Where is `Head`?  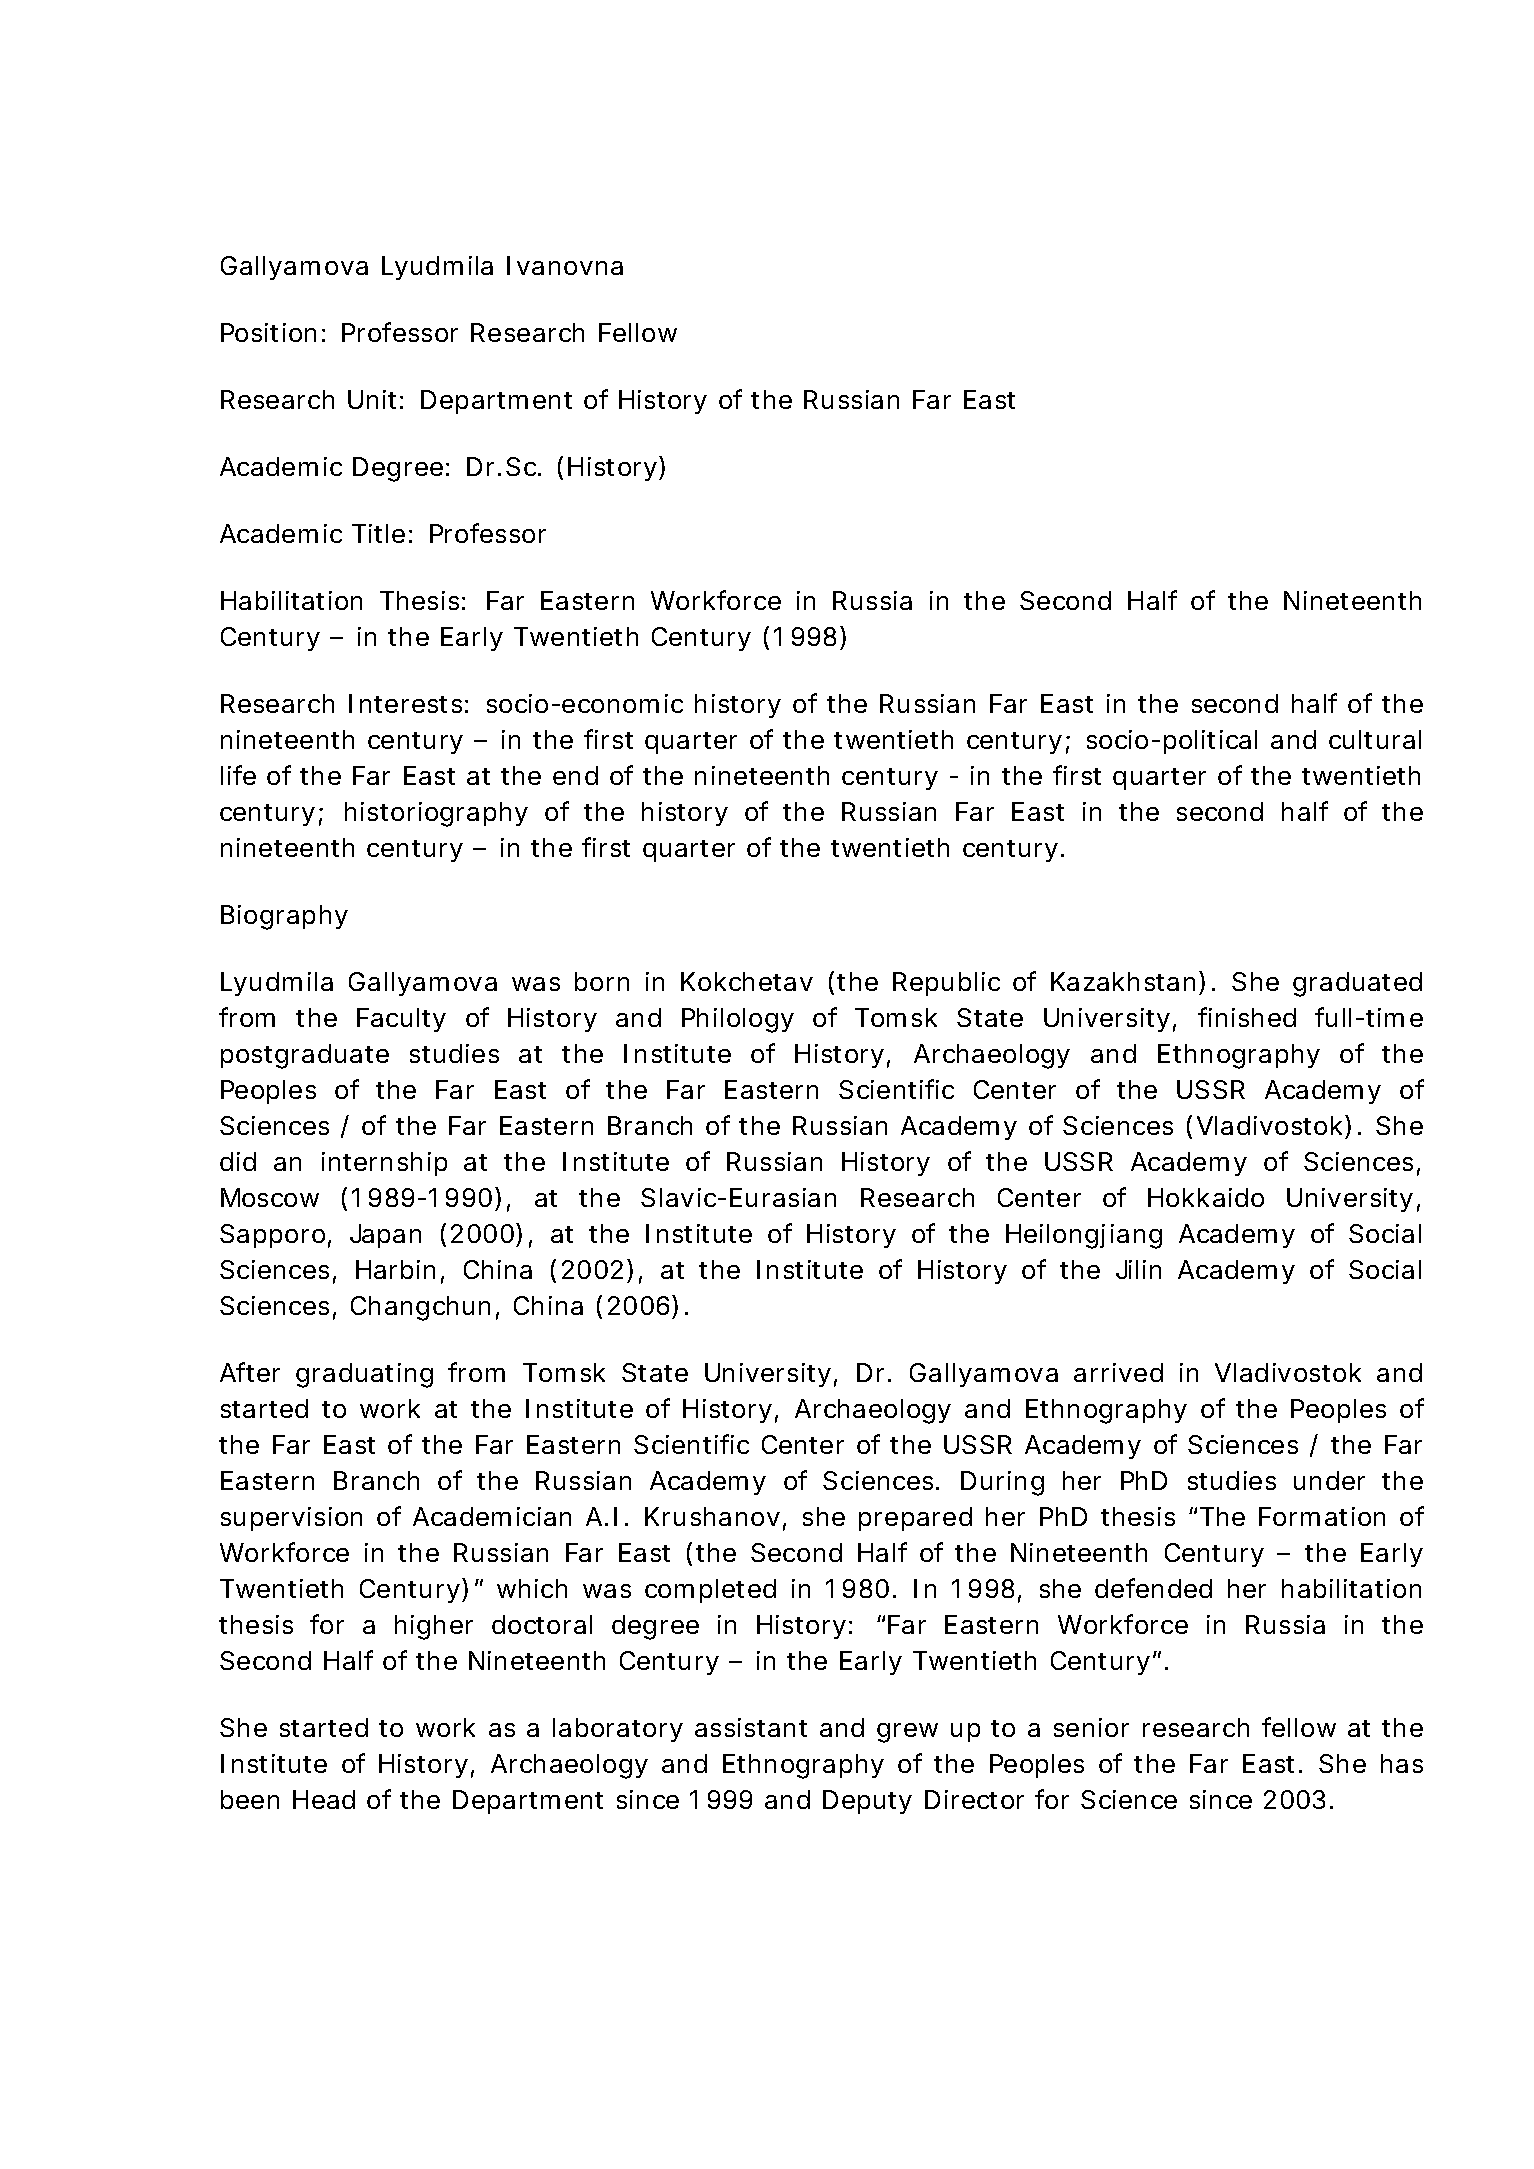
Head is located at coordinates (324, 1799).
